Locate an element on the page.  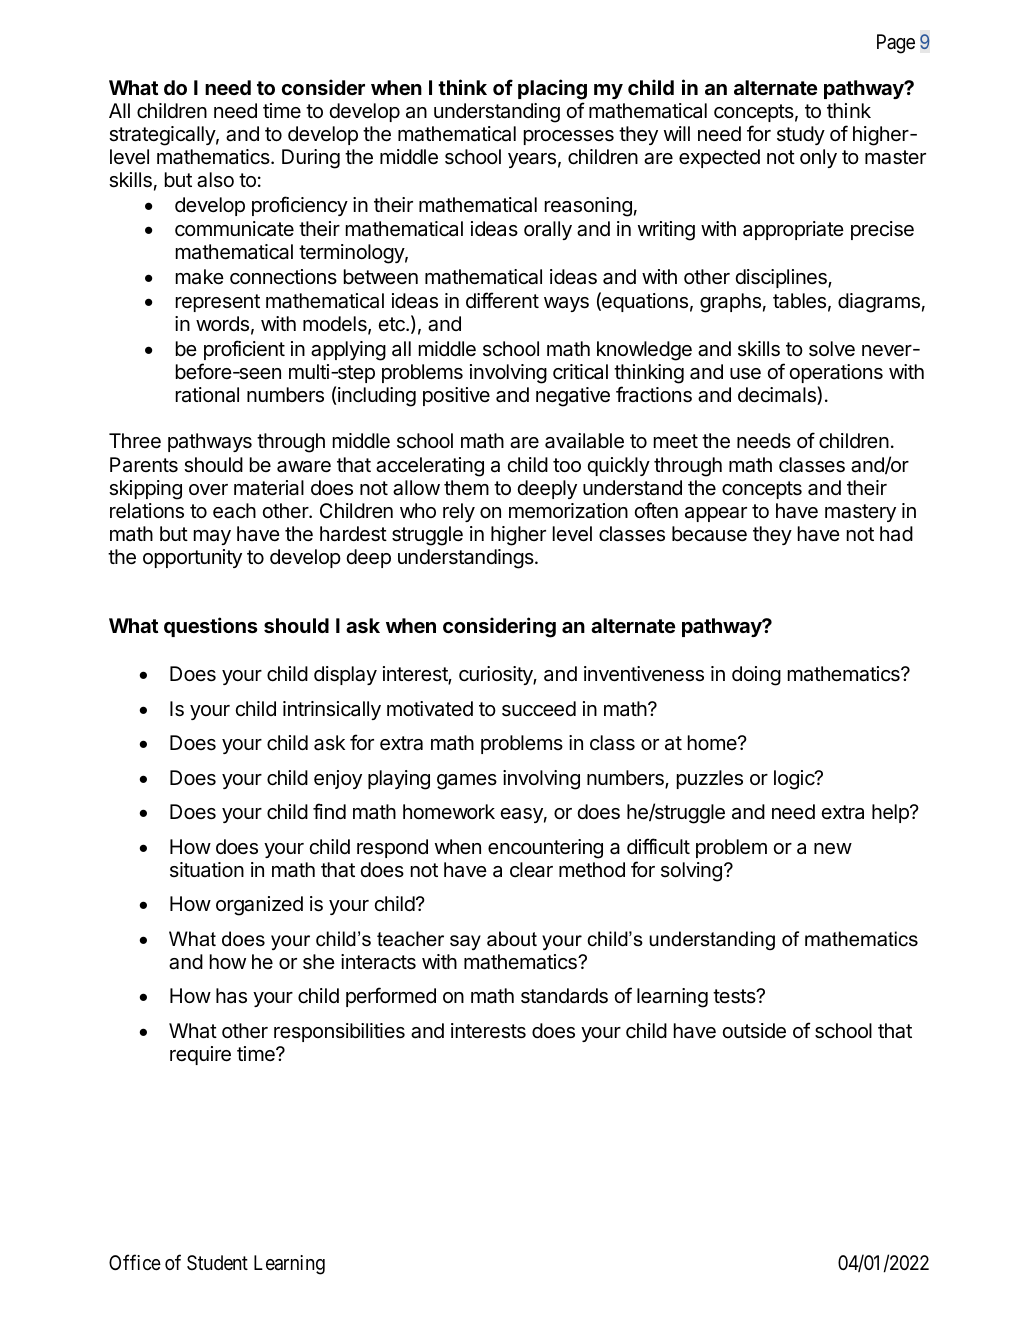
study is located at coordinates (801, 135).
